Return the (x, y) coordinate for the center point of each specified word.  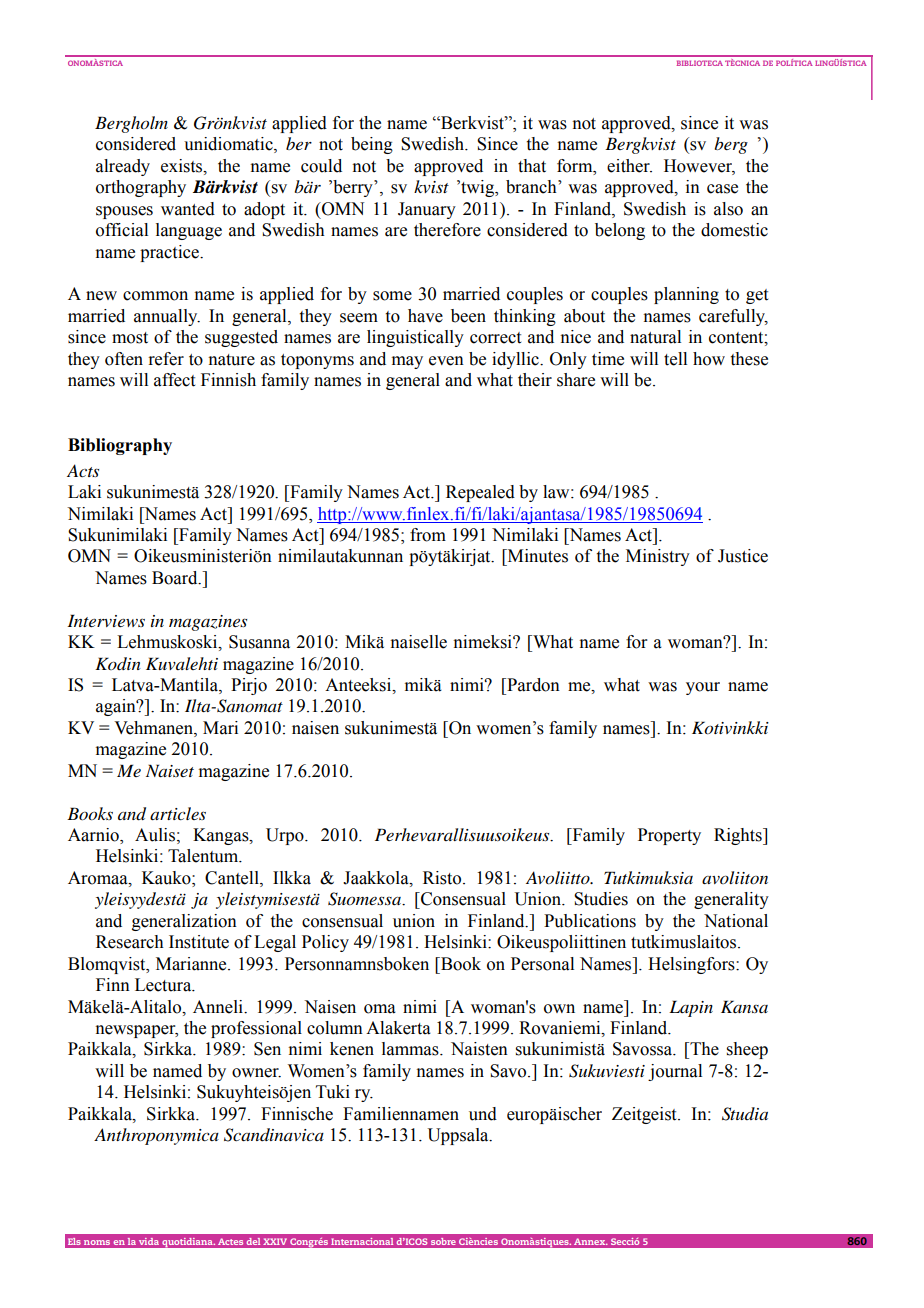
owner (256, 1073)
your (703, 688)
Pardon (532, 685)
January (427, 210)
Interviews (106, 620)
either (629, 166)
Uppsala (459, 1136)
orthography (141, 188)
